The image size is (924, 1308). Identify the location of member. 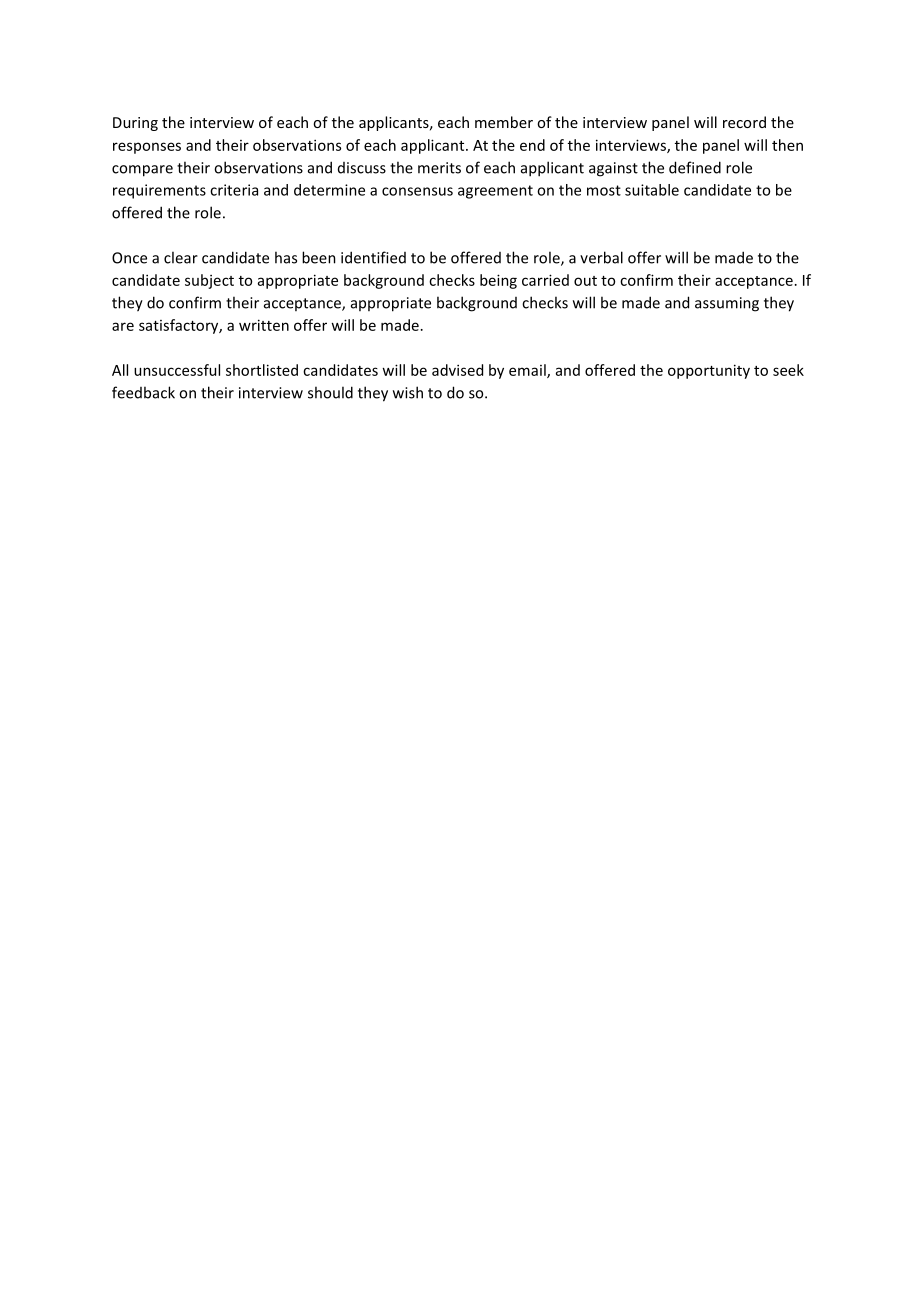
(504, 122).
